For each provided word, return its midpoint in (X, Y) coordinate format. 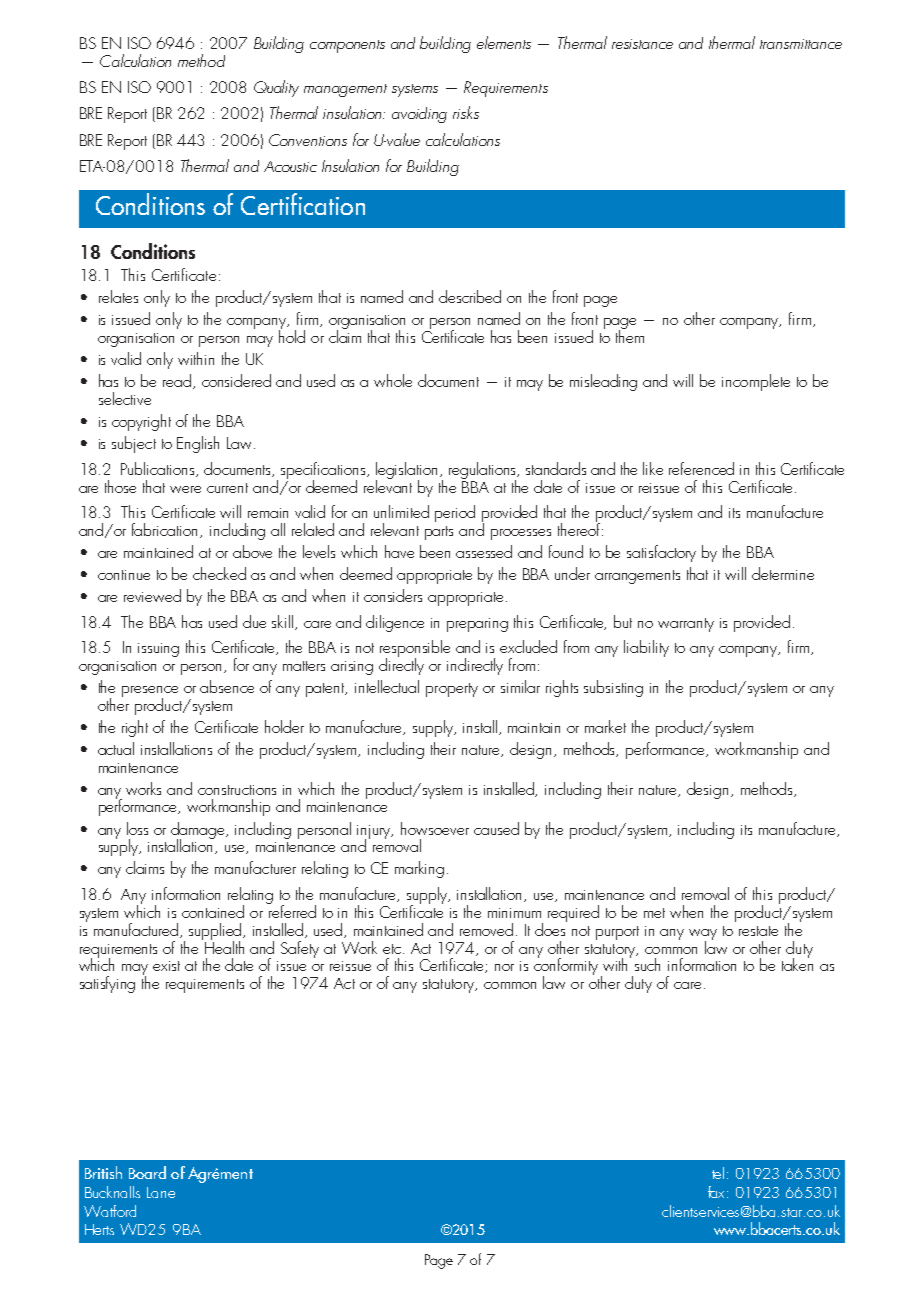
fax (718, 1192)
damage (199, 831)
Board (147, 1172)
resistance (642, 44)
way (703, 935)
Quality (276, 88)
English (198, 444)
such (647, 964)
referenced (701, 468)
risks (466, 112)
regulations (484, 471)
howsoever (435, 828)
